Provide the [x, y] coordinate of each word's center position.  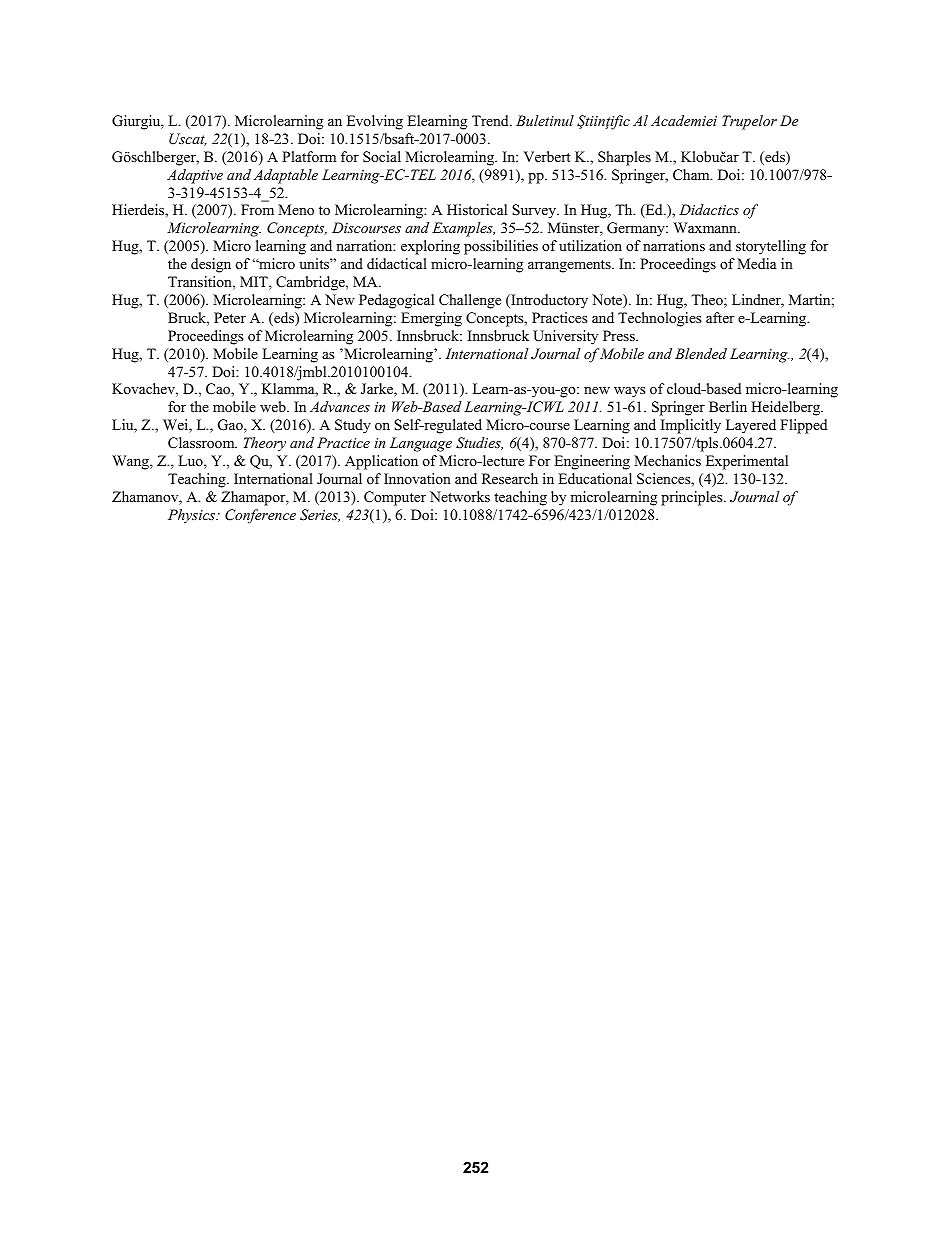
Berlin [728, 406]
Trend [491, 120]
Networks [460, 496]
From [257, 209]
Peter [230, 317]
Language [421, 444]
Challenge [470, 301]
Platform [309, 156]
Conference [260, 516]
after [720, 317]
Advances [340, 406]
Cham [692, 175]
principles [693, 498]
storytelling [771, 247]
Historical [477, 209]
